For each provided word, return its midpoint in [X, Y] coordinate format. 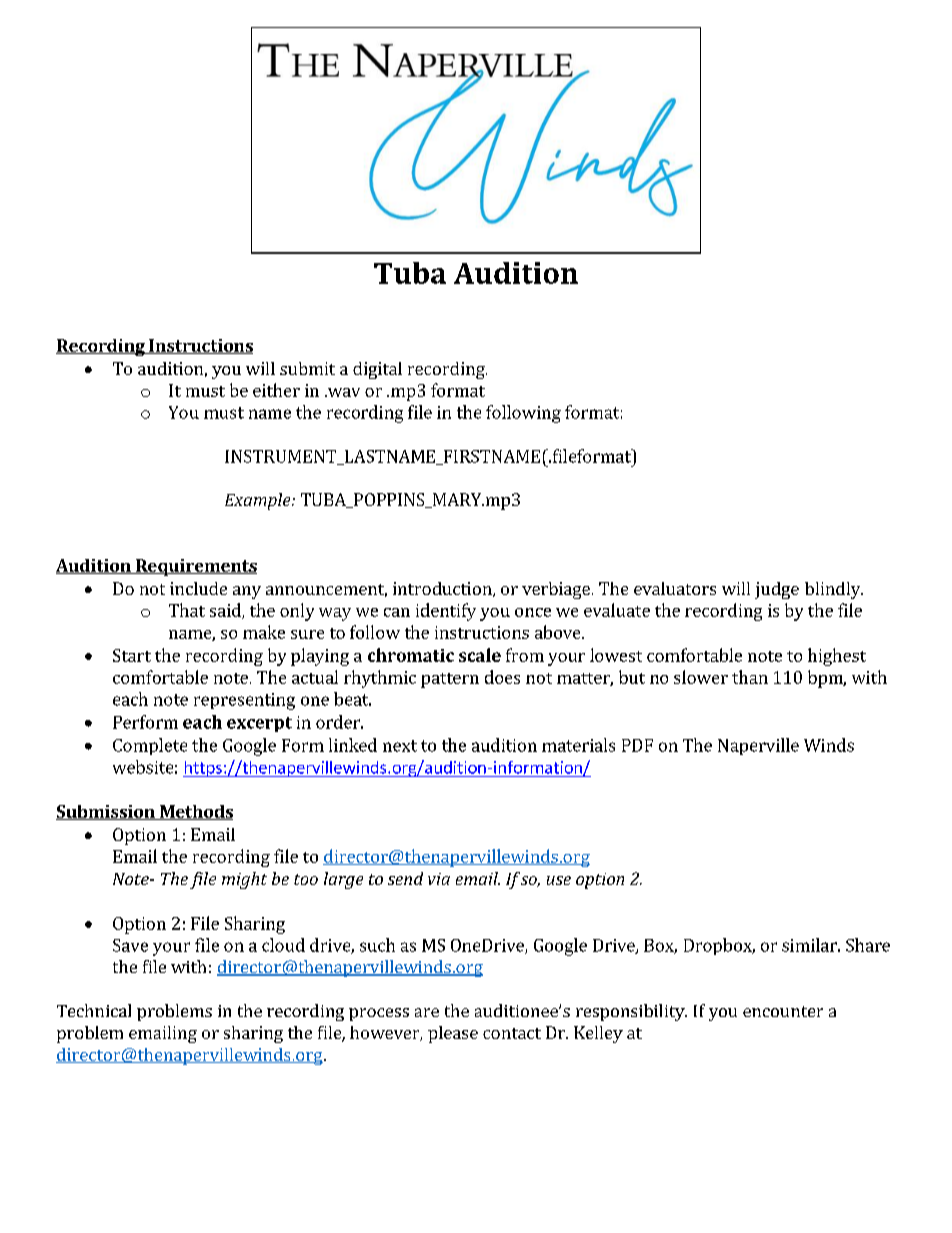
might [244, 880]
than [750, 677]
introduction [443, 589]
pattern [450, 680]
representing [244, 701]
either [276, 390]
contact [512, 1033]
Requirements [195, 567]
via [439, 879]
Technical [94, 1010]
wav [342, 392]
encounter [783, 1011]
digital [377, 370]
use [559, 880]
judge [777, 590]
